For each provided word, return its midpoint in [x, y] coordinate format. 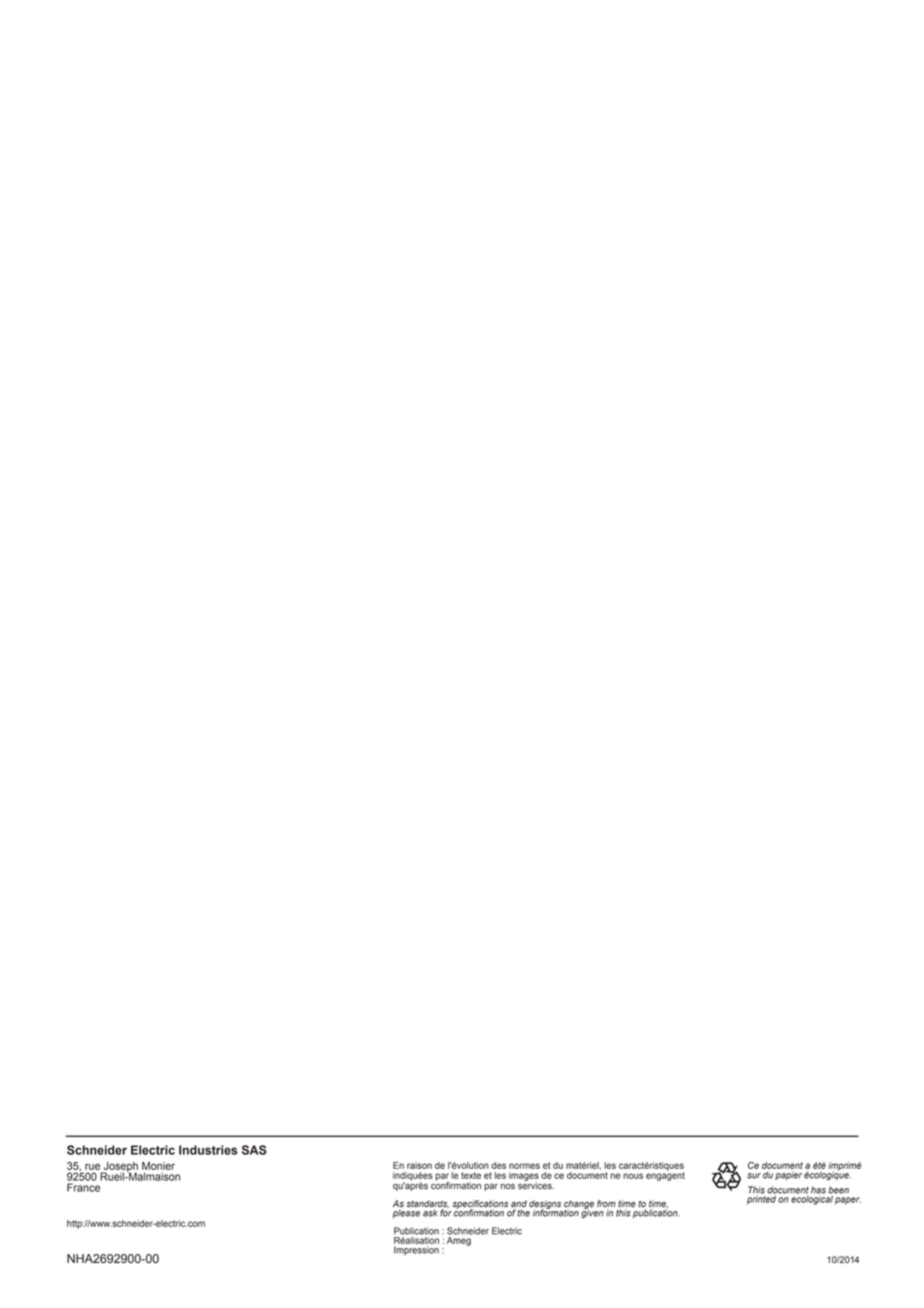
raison [419, 1165]
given [592, 1213]
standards [427, 1205]
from [606, 1205]
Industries [208, 1150]
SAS [254, 1150]
